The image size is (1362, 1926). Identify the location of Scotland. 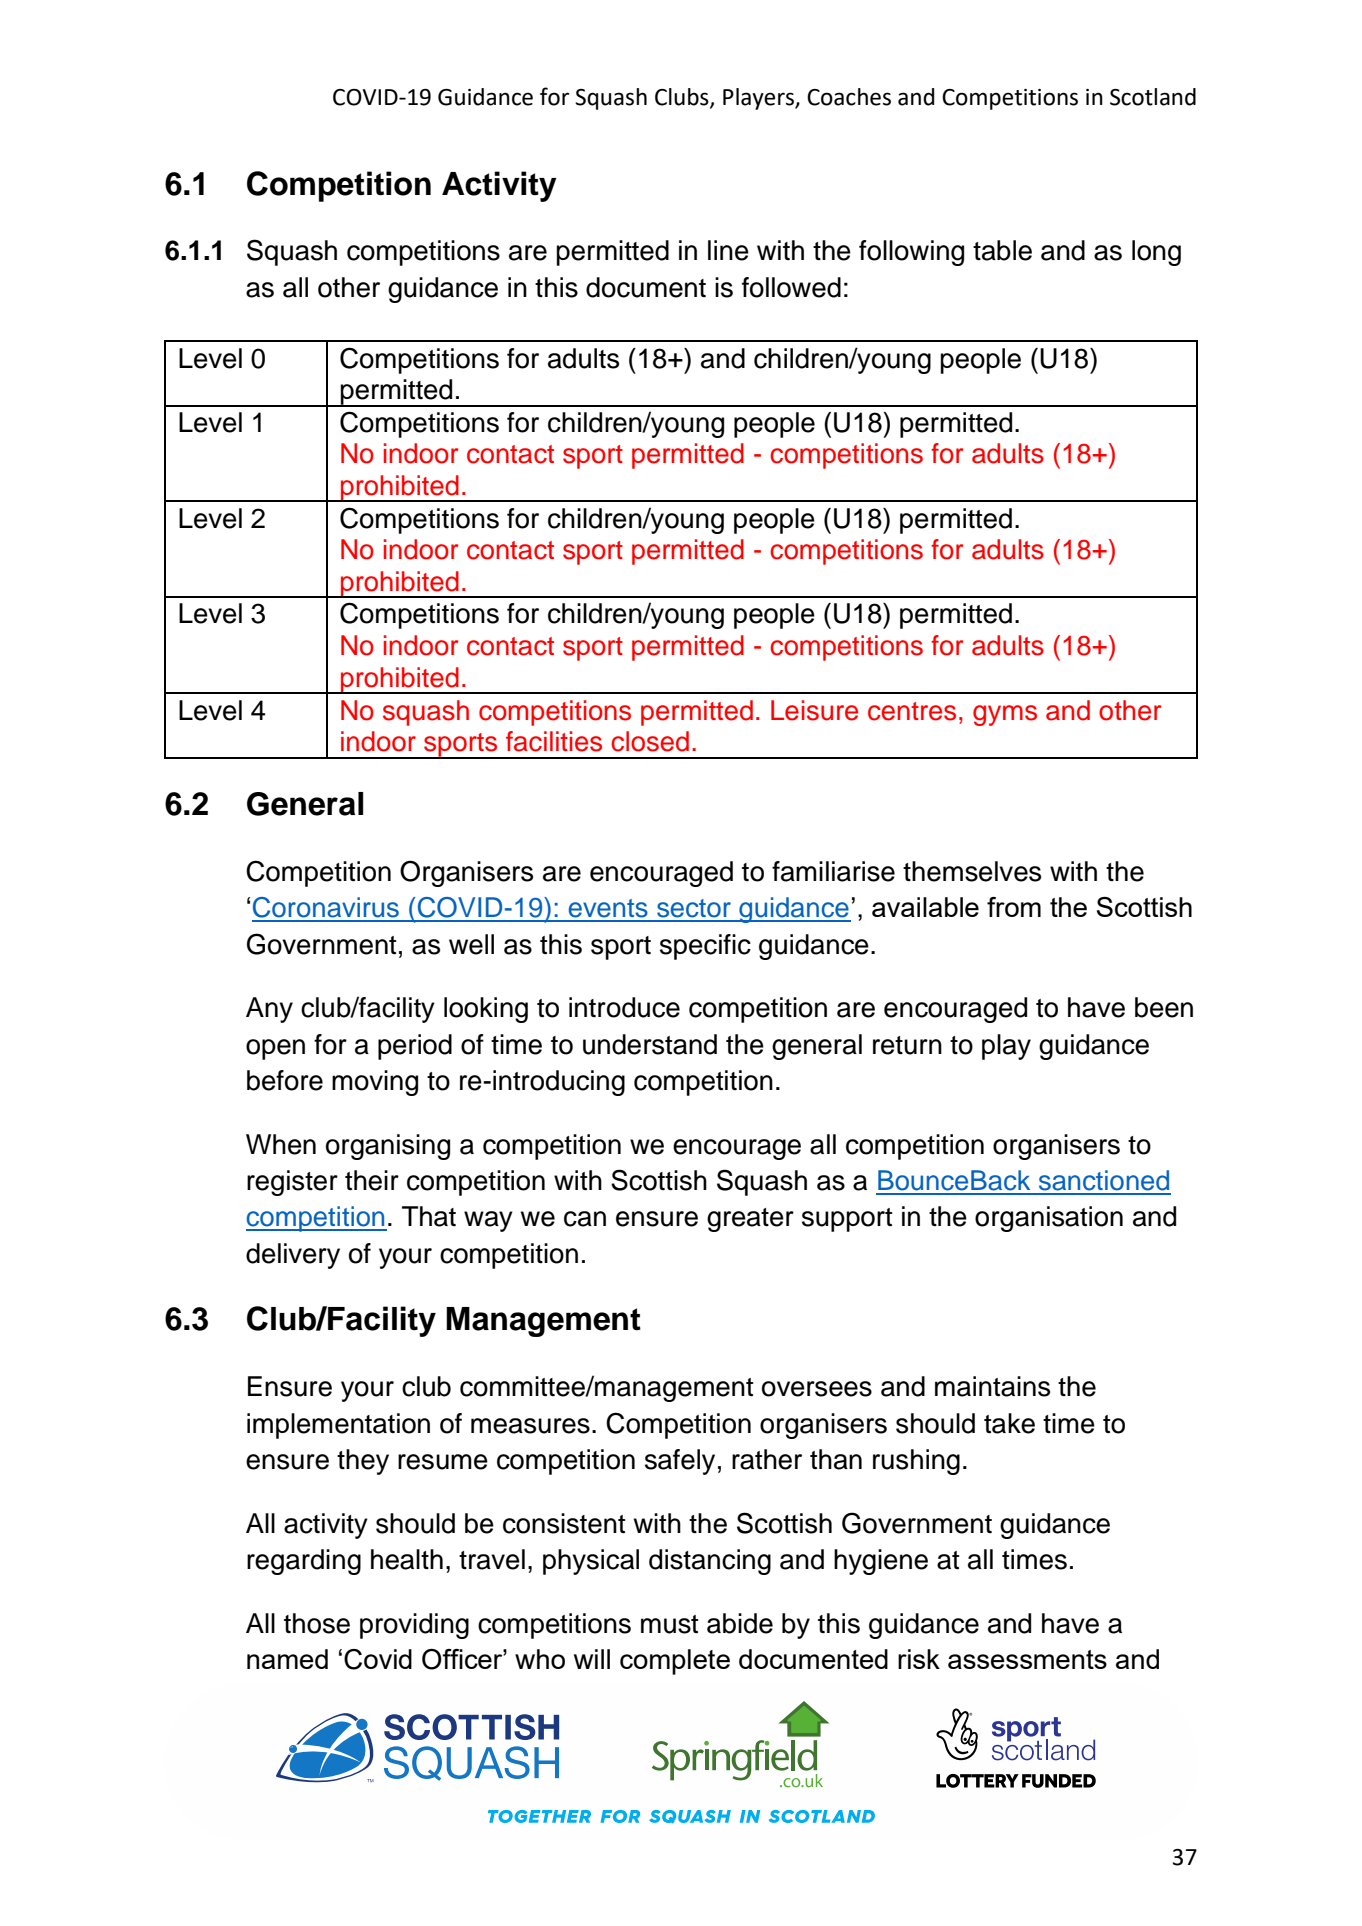
(1153, 97).
